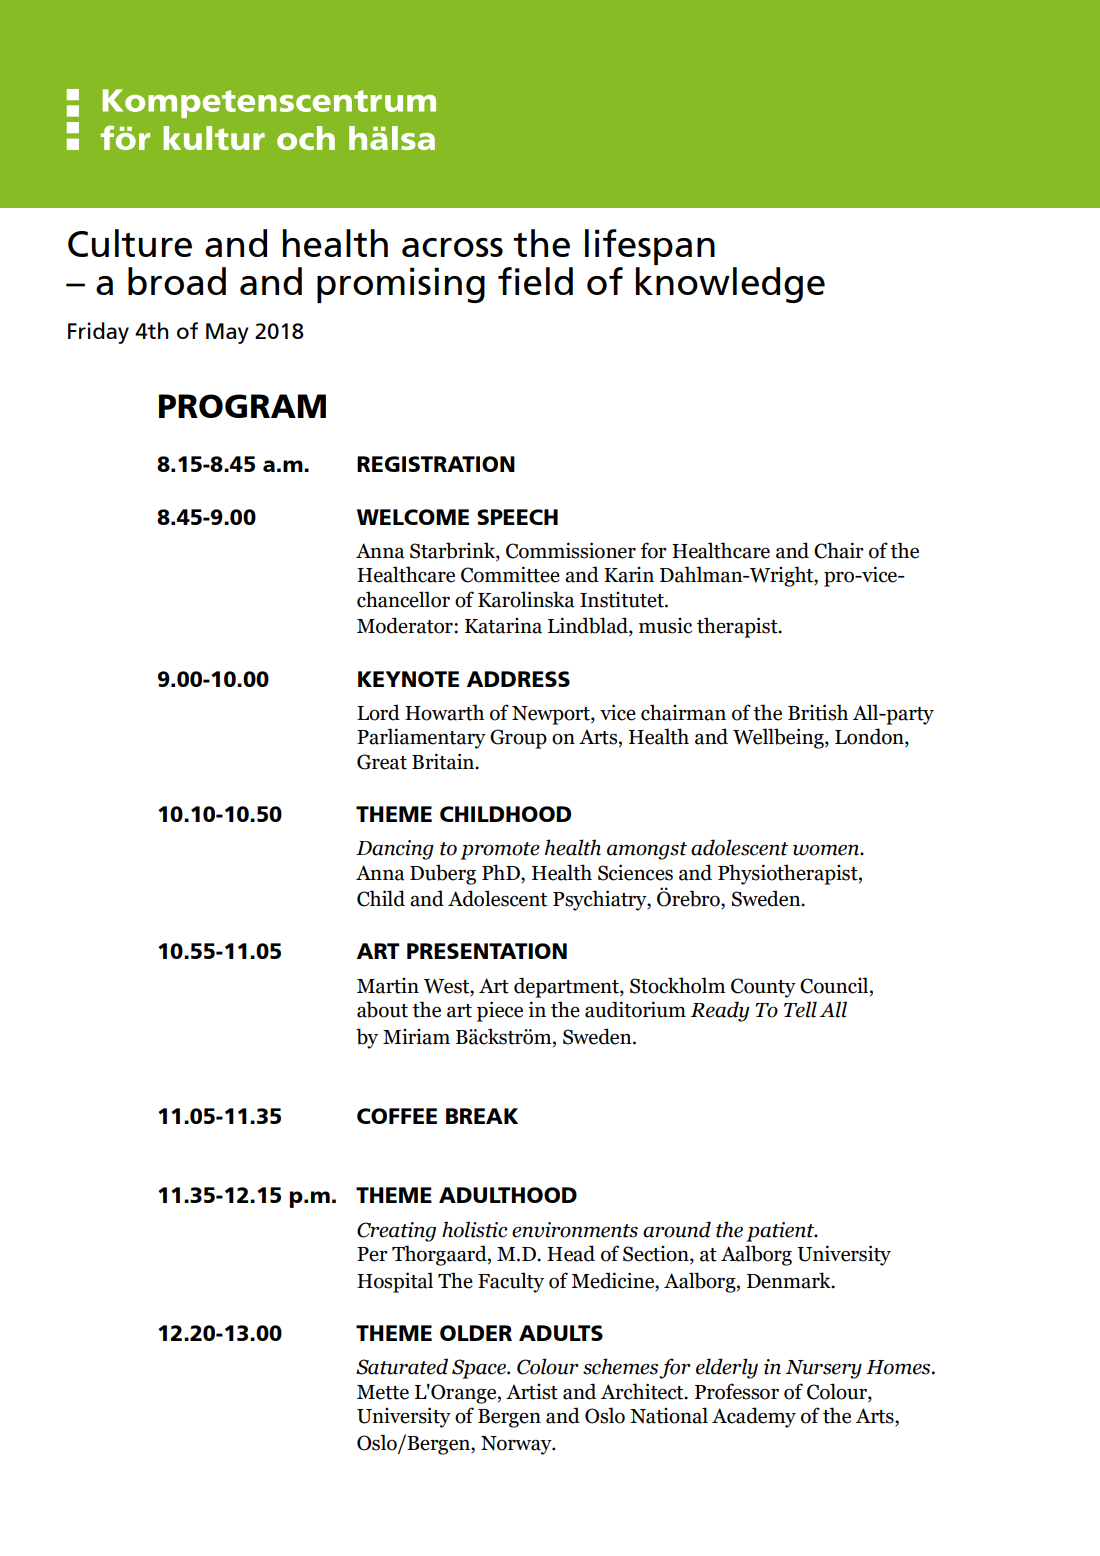  What do you see at coordinates (827, 850) in the image?
I see `women` at bounding box center [827, 850].
